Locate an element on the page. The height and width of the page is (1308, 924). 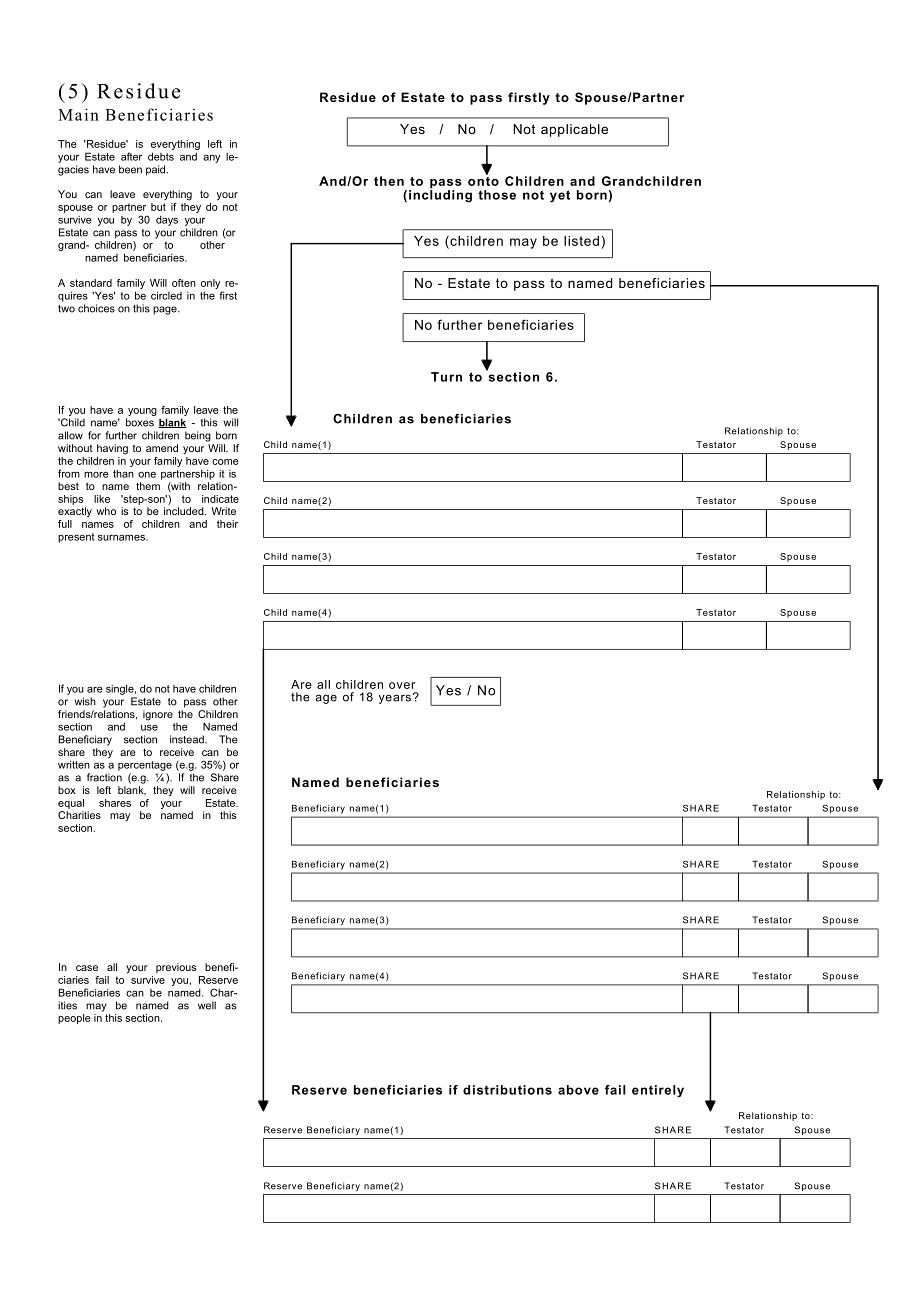
over is located at coordinates (402, 685).
